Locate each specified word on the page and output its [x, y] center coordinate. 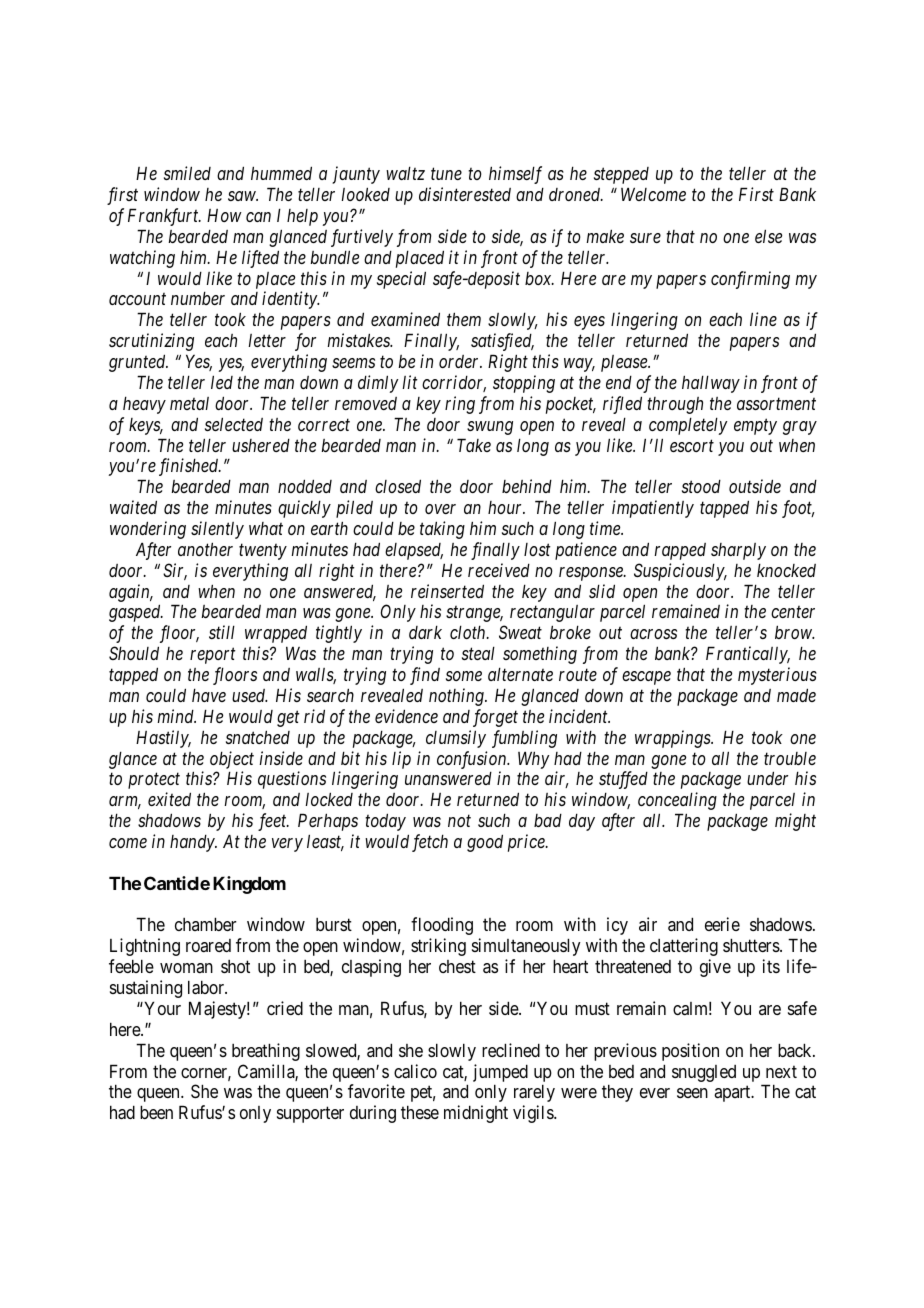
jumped [500, 1073]
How [224, 215]
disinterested [465, 194]
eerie [722, 924]
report [213, 656]
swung [490, 428]
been [156, 1112]
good [485, 843]
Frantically [748, 655]
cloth [469, 632]
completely [688, 426]
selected [234, 424]
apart [733, 1094]
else [768, 236]
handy [193, 843]
